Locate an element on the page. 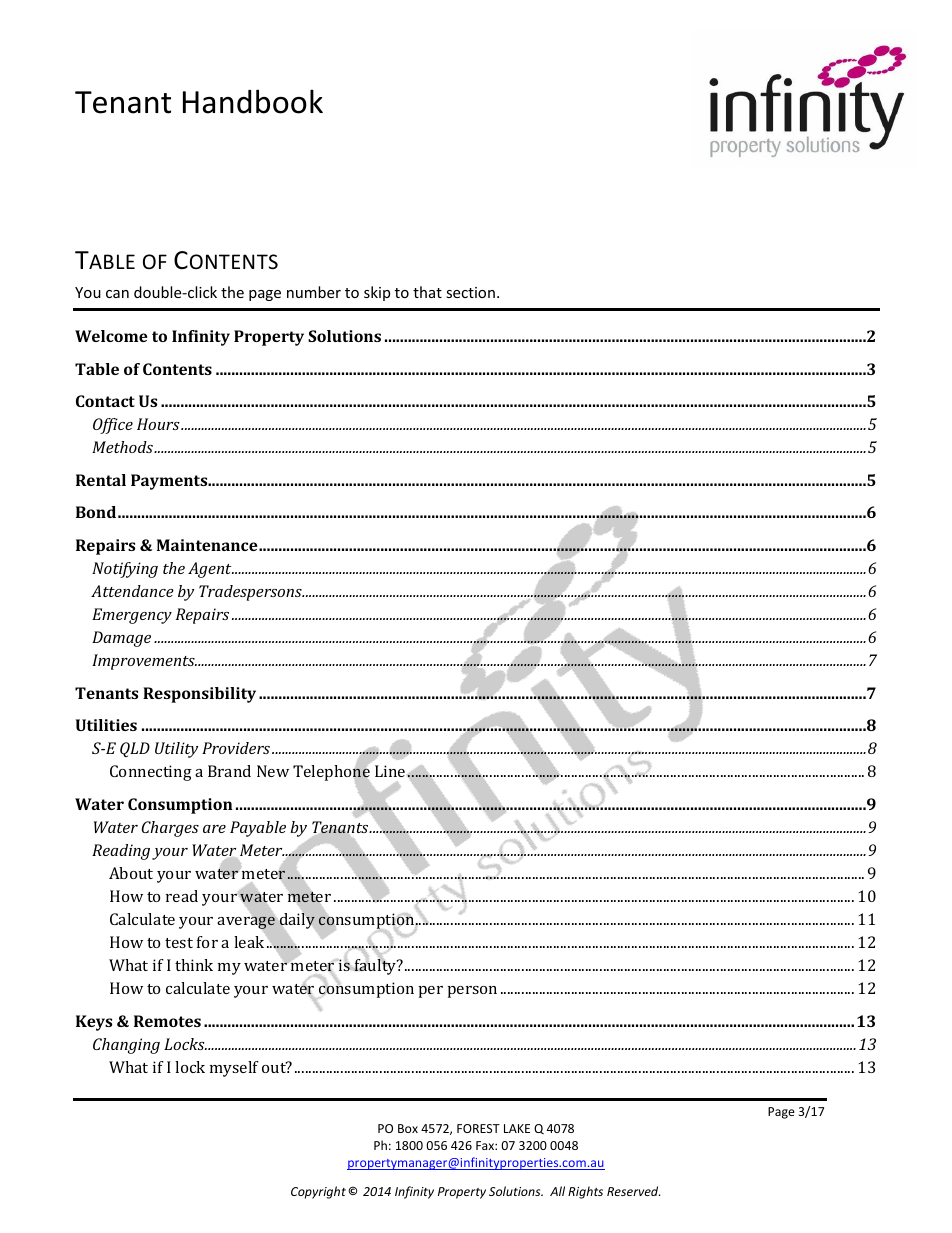 The image size is (952, 1233). that is located at coordinates (427, 292).
